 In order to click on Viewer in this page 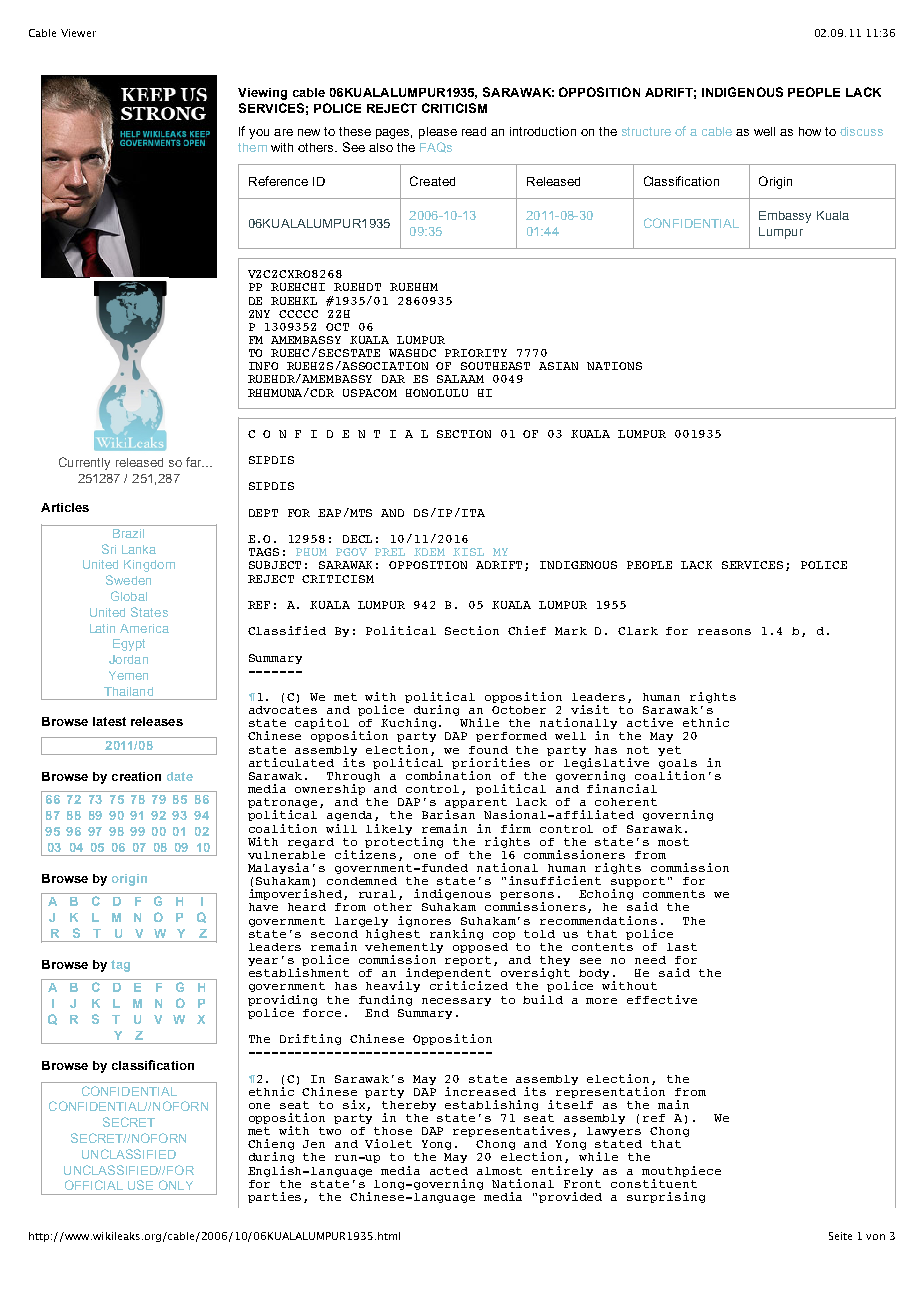, I will do `click(78, 33)`.
